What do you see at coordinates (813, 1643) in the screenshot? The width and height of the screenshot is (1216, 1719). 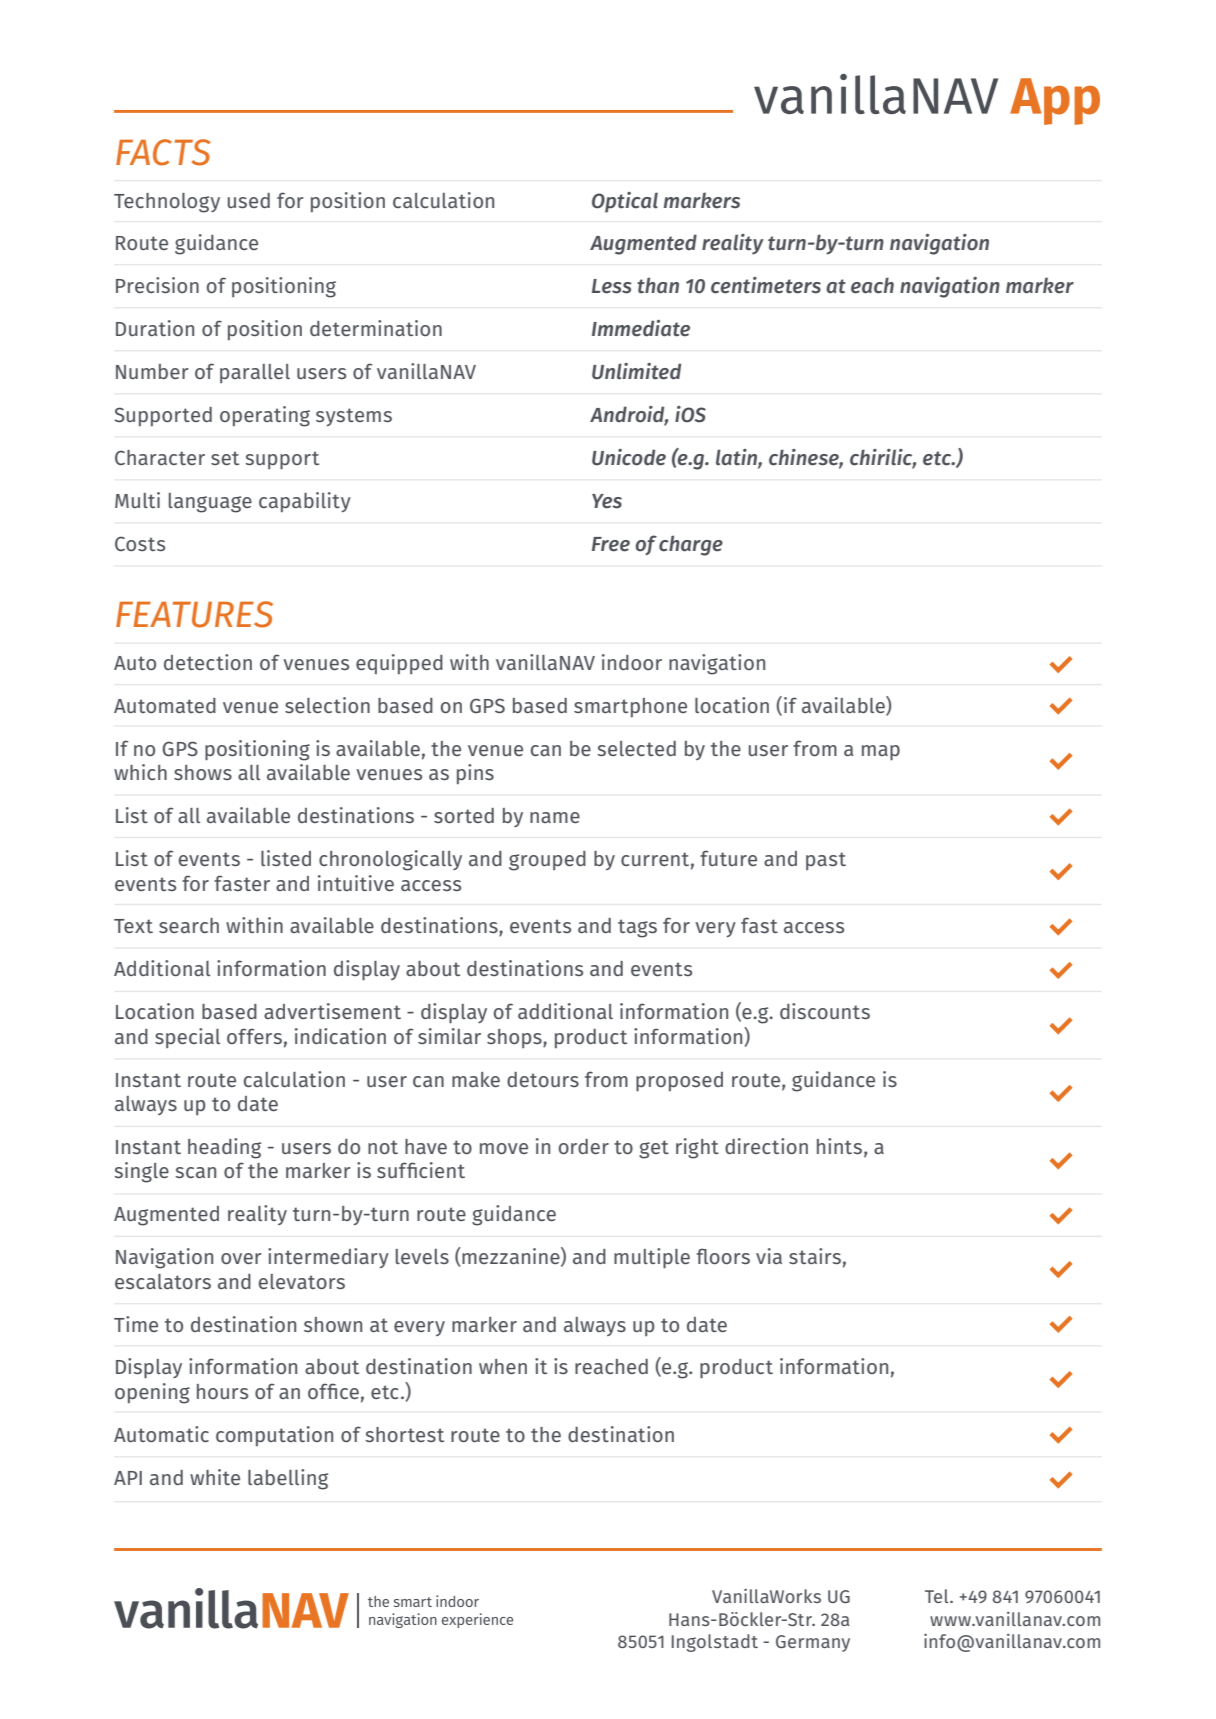 I see `Germany` at bounding box center [813, 1643].
